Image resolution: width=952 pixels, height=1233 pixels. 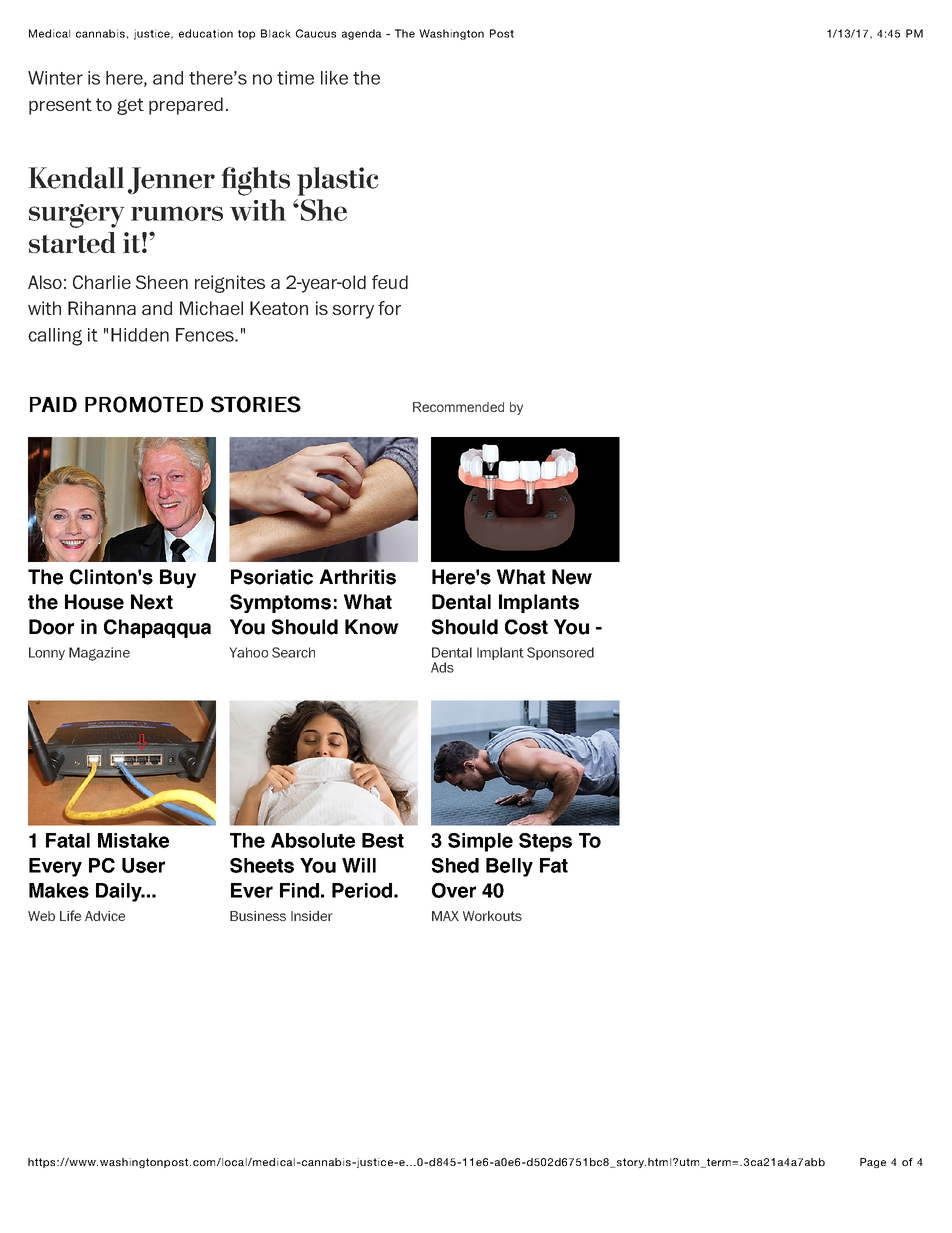 I want to click on Next, so click(x=152, y=602).
